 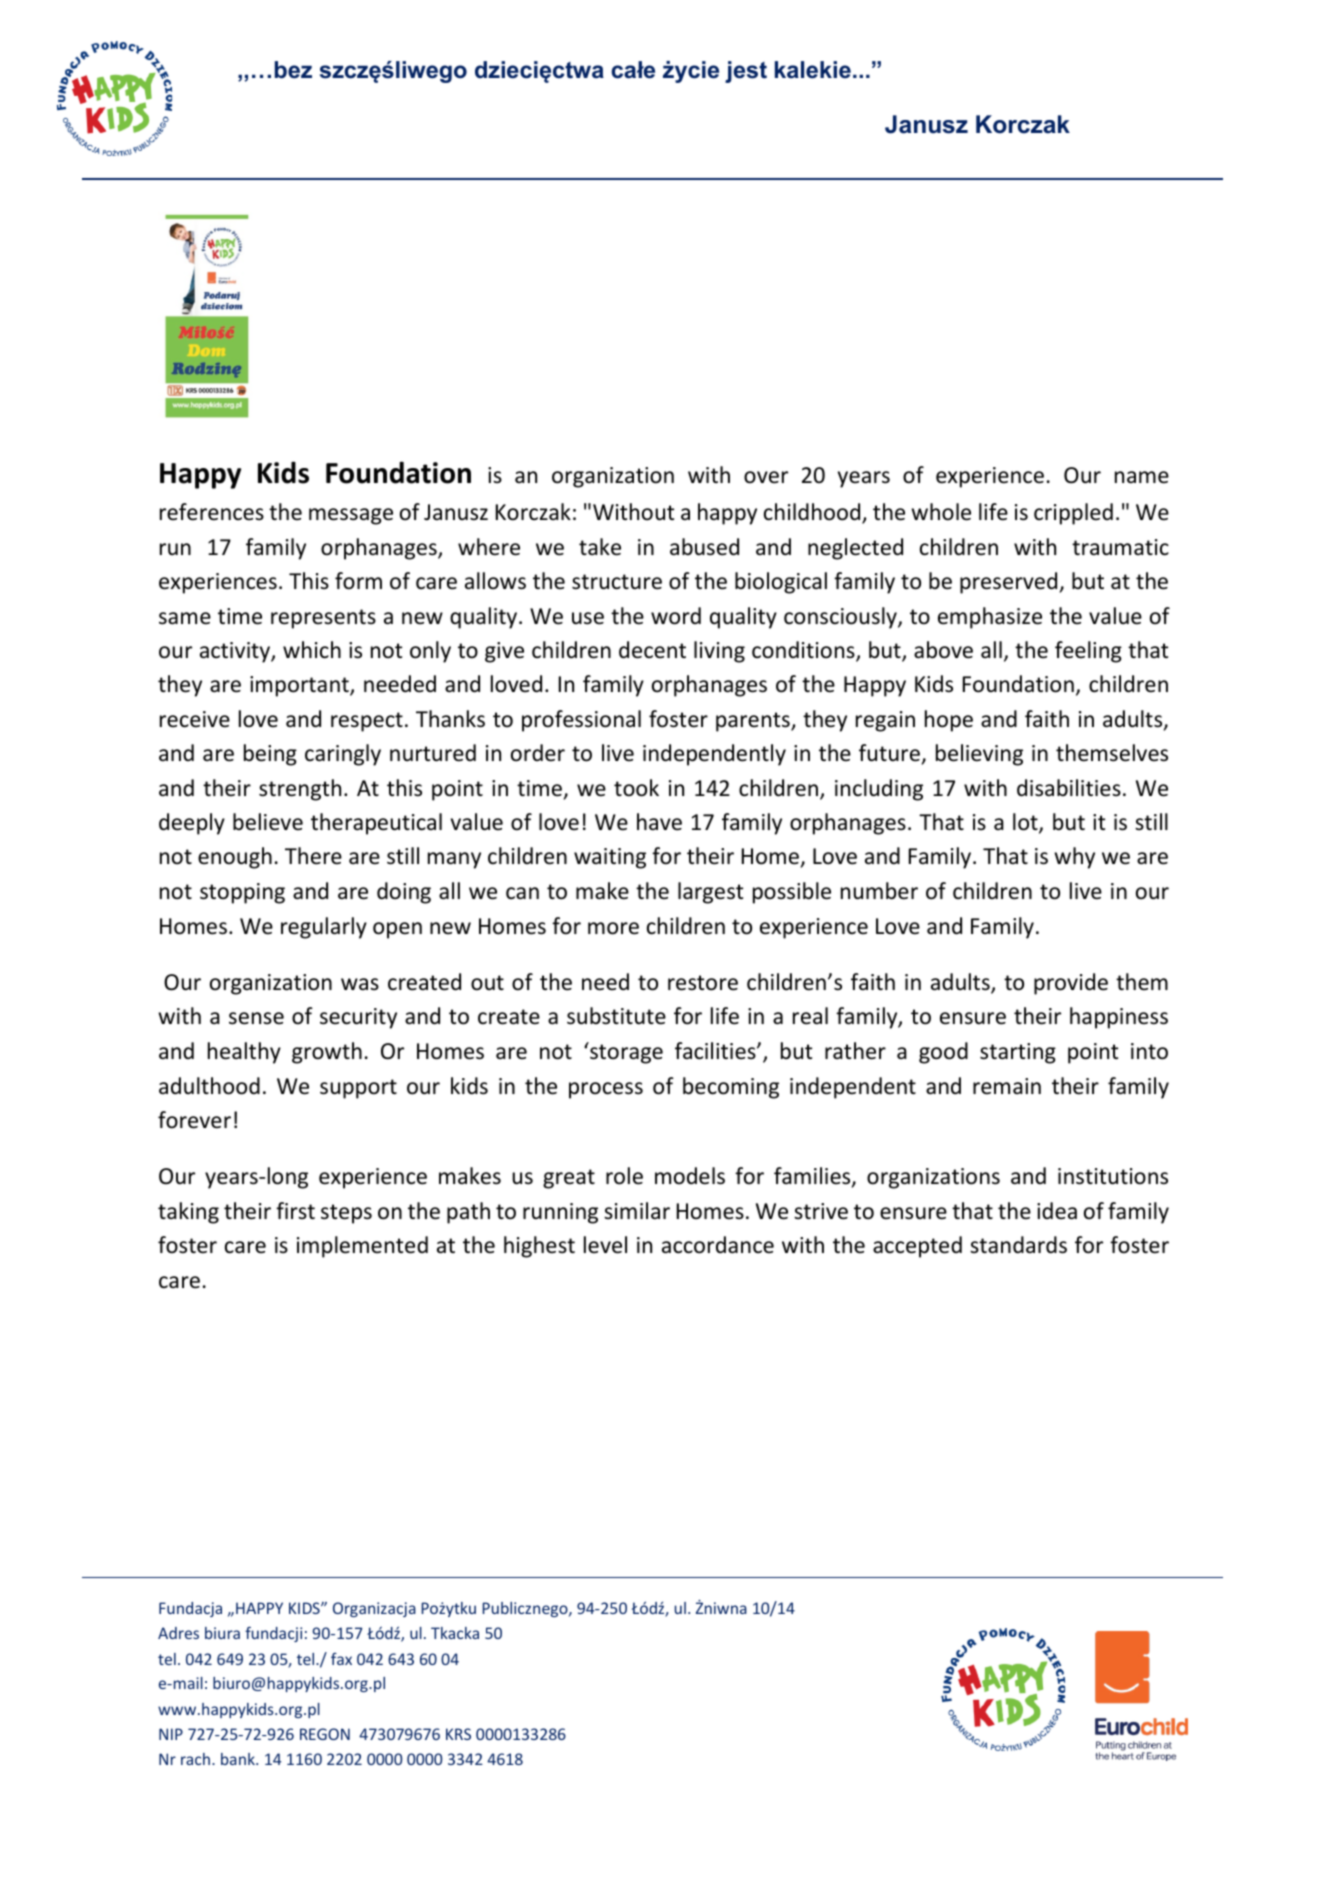 What do you see at coordinates (362, 1247) in the document?
I see `implemented` at bounding box center [362, 1247].
